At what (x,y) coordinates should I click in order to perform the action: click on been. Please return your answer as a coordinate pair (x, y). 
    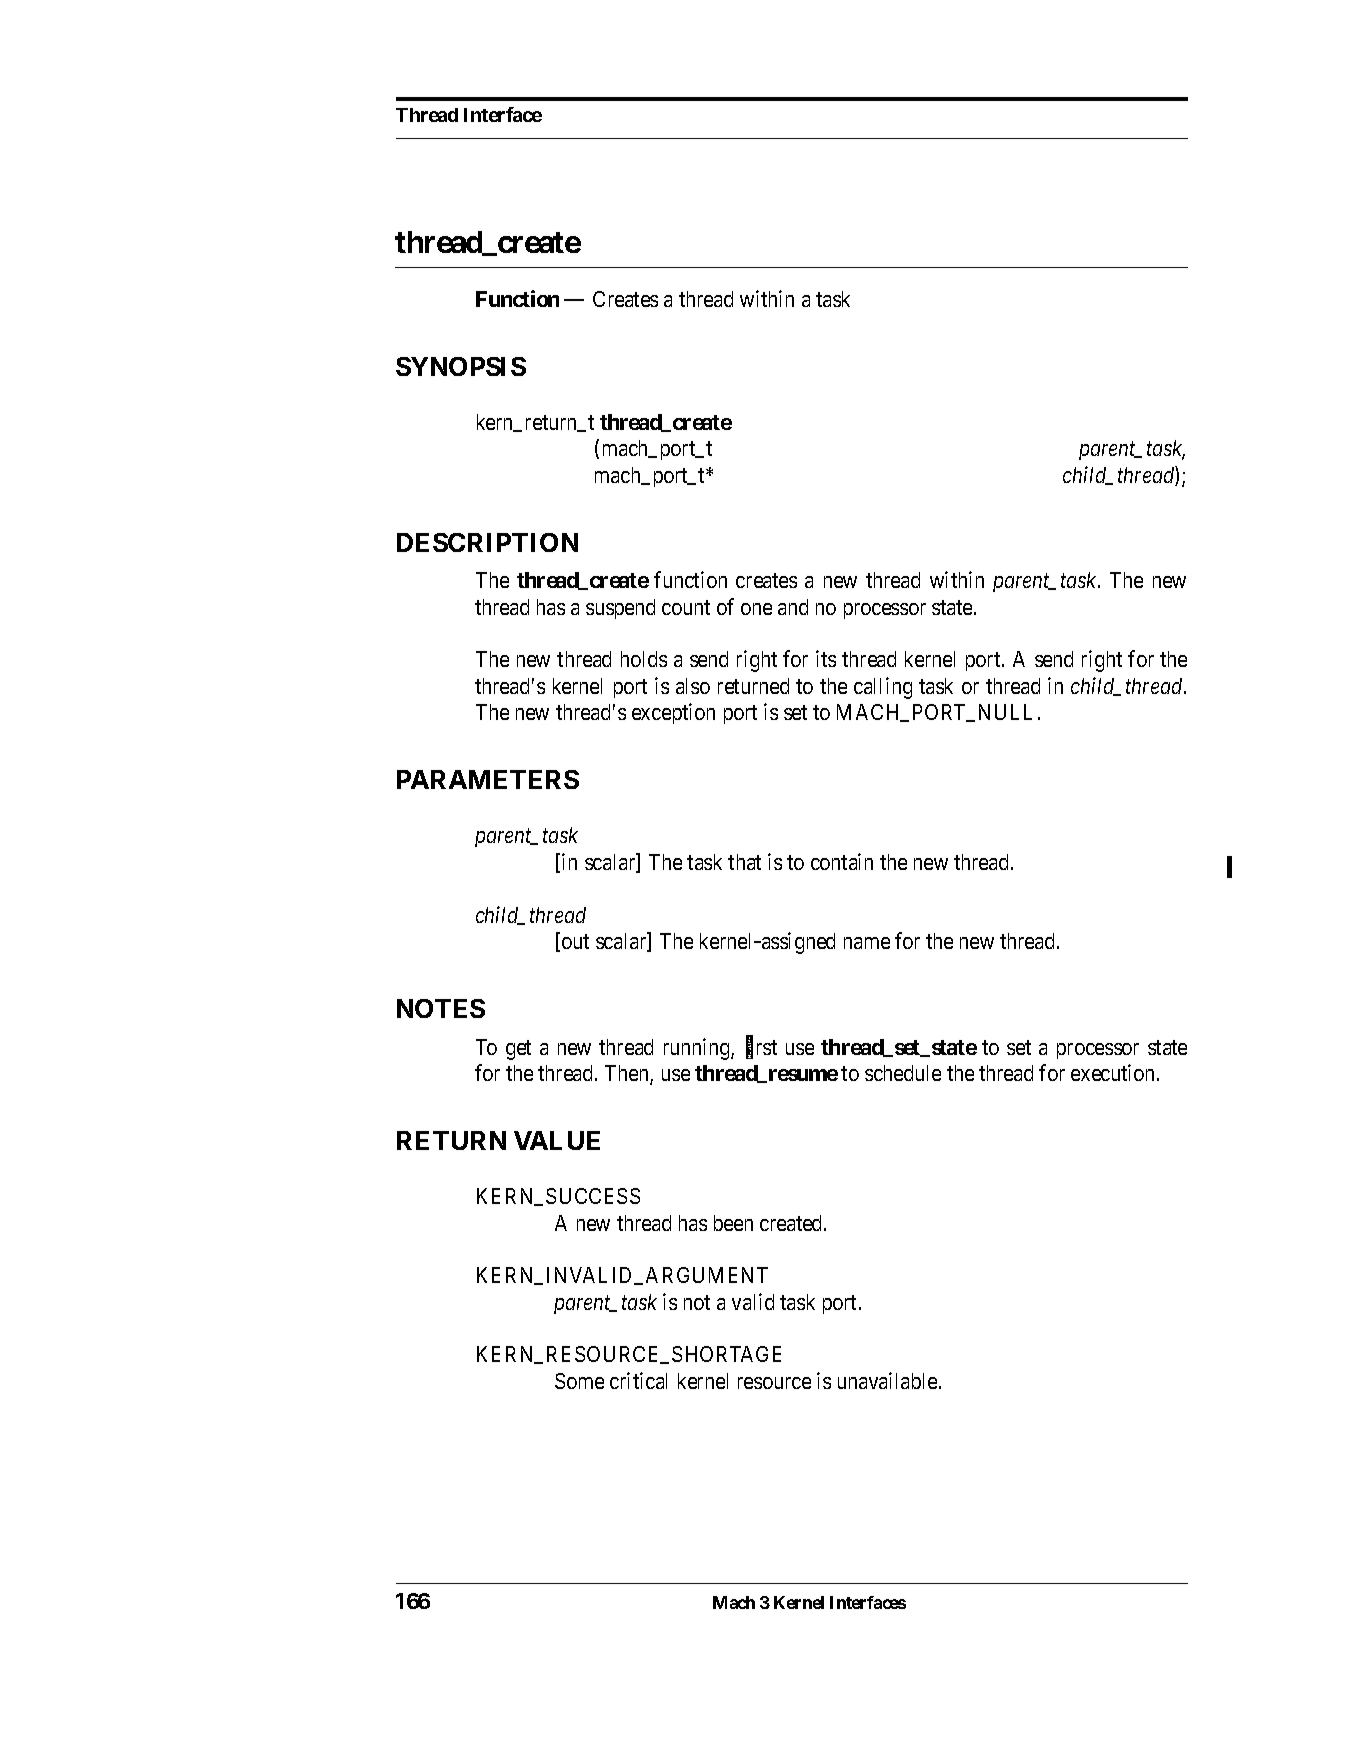
    Looking at the image, I should click on (733, 1223).
